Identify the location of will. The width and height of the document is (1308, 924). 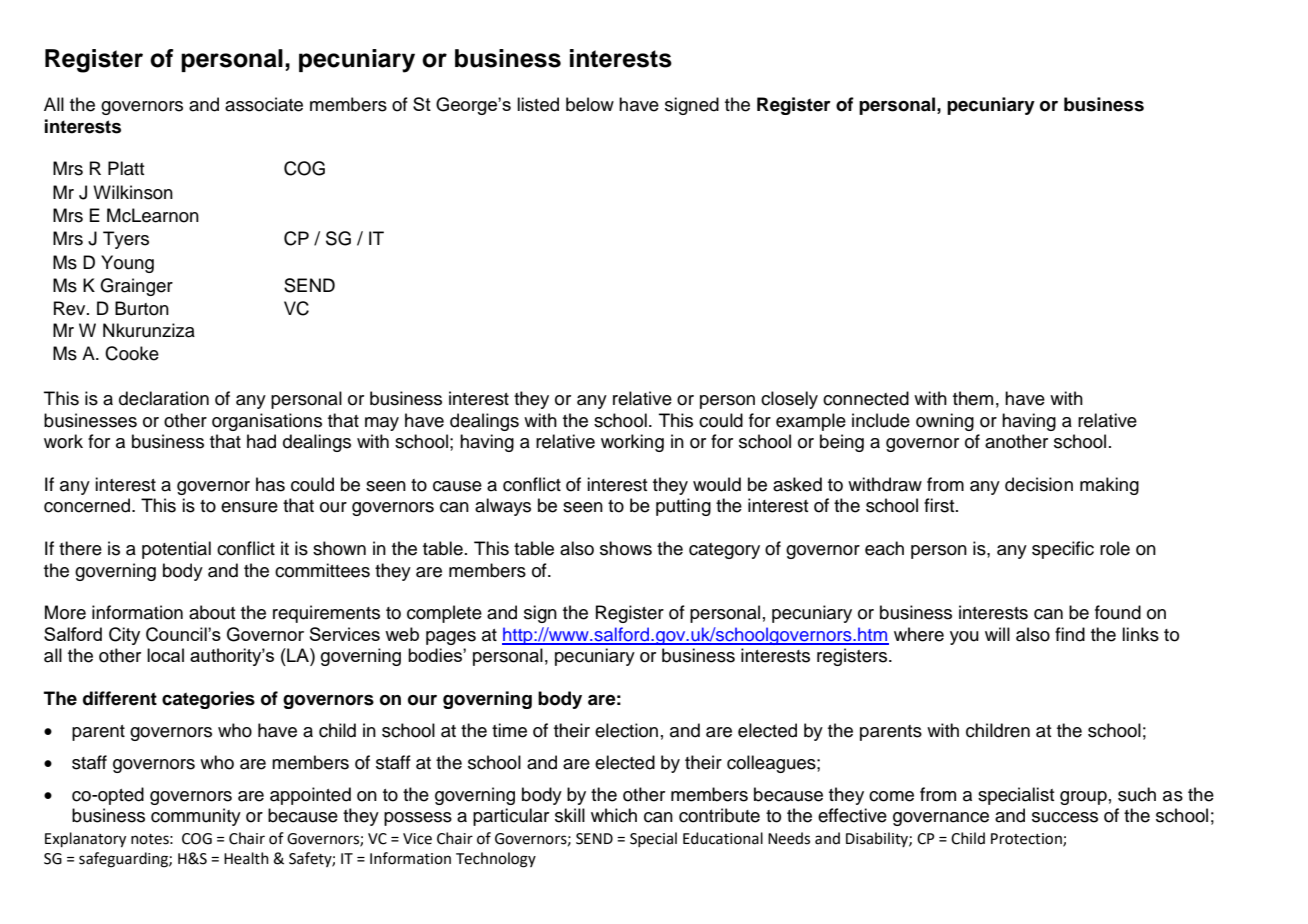
(997, 634).
